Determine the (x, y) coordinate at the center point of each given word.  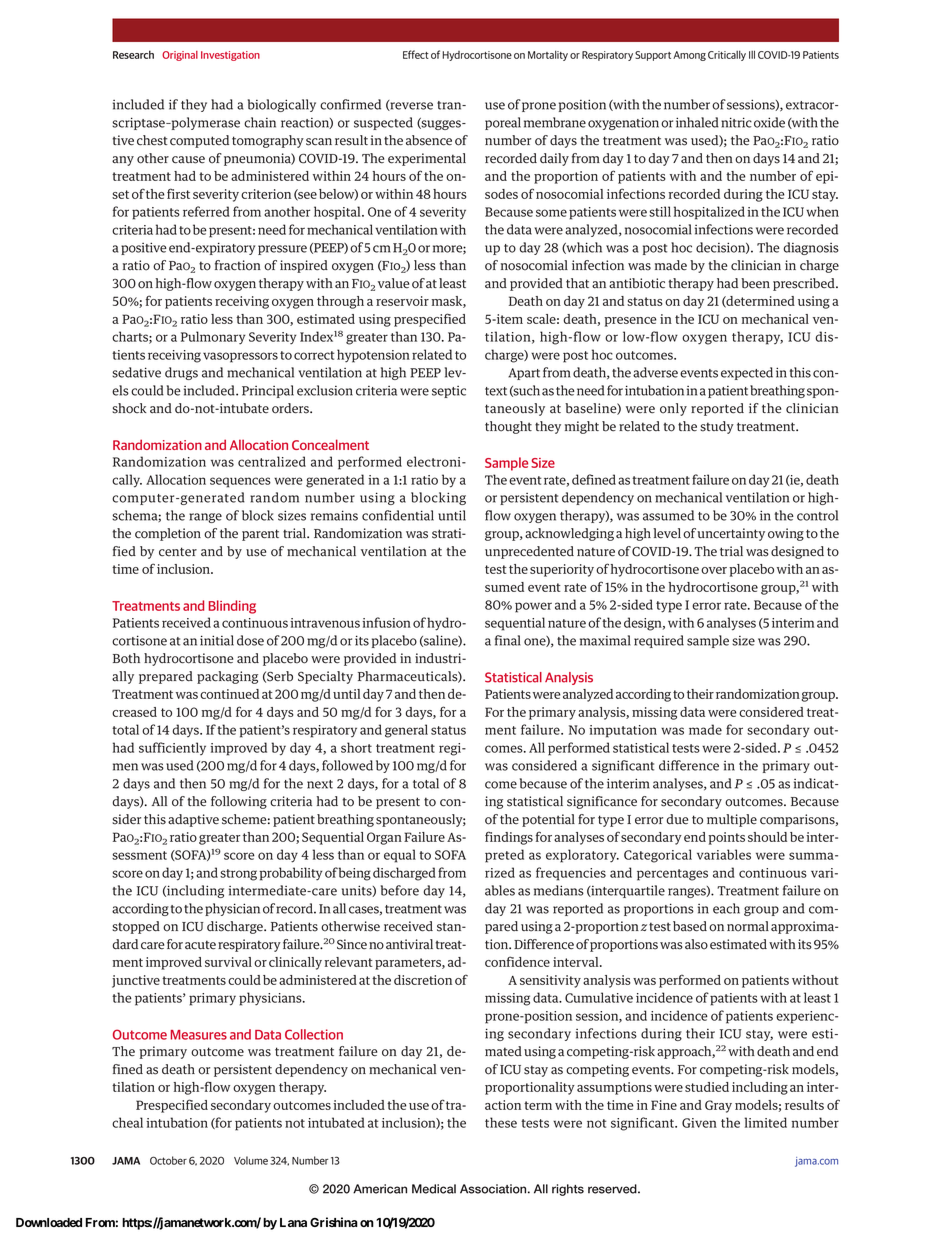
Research (133, 54)
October (168, 1160)
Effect (416, 54)
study (717, 427)
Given (699, 1123)
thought (508, 427)
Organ (384, 838)
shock (129, 408)
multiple (732, 820)
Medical (434, 1189)
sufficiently (172, 748)
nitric (736, 122)
